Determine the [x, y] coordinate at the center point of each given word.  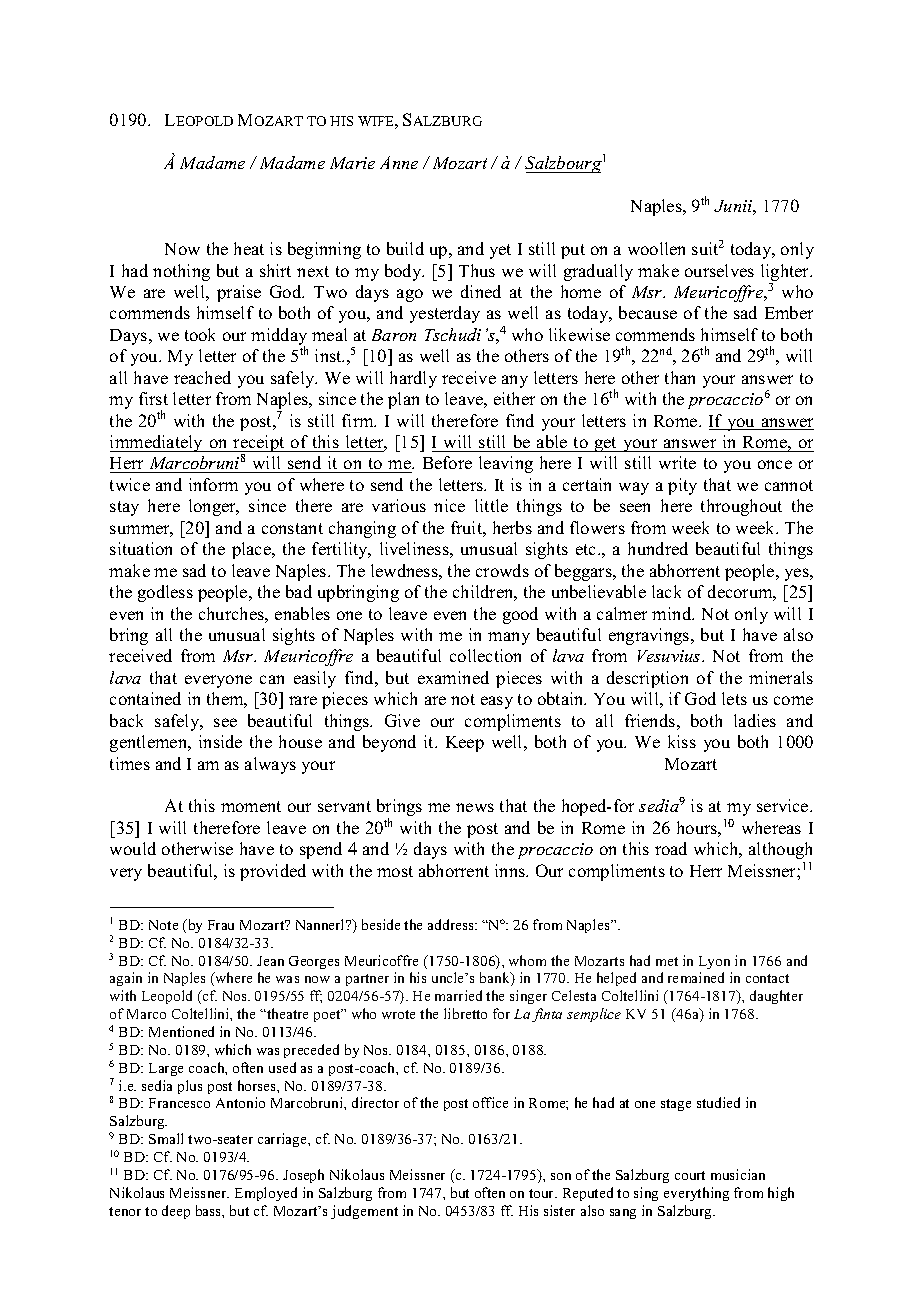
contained [145, 698]
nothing [181, 272]
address [452, 924]
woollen [656, 248]
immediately [158, 443]
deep [176, 1212]
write [677, 462]
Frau [221, 925]
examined [453, 677]
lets [734, 698]
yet [500, 251]
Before [447, 462]
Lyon [714, 962]
